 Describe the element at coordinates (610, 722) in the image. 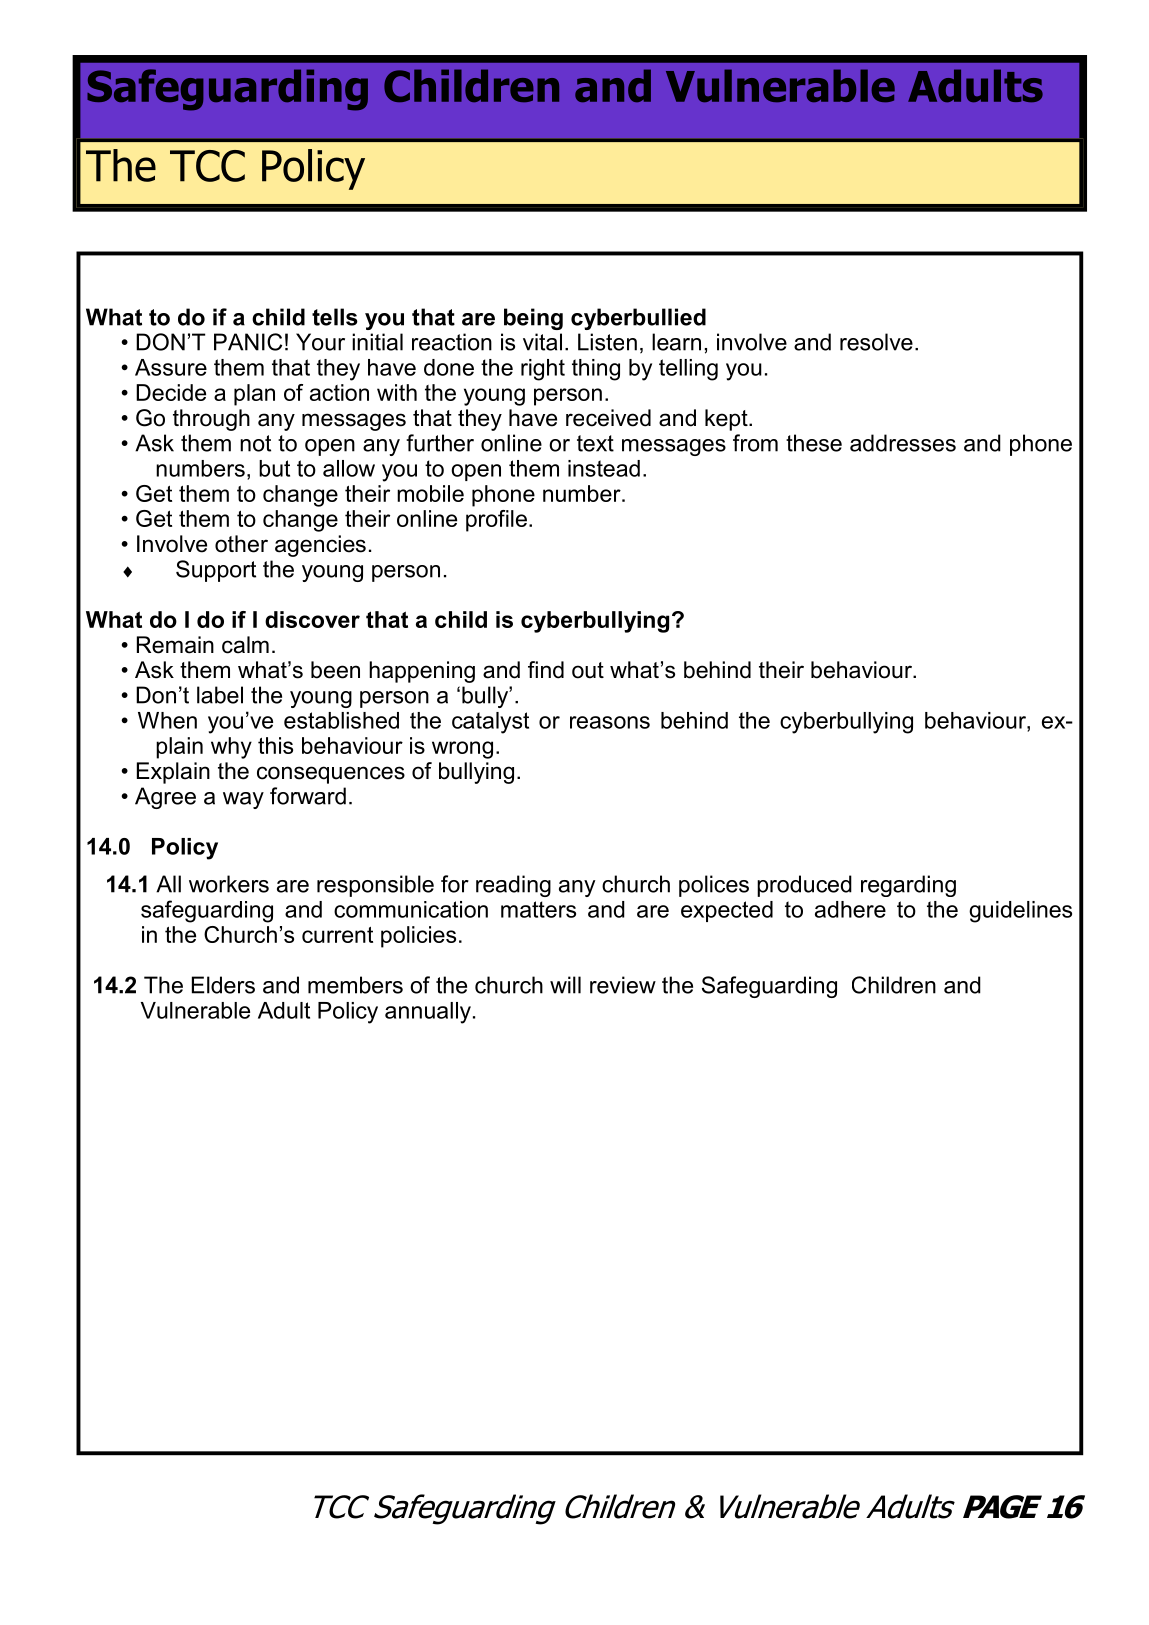

I see `reasons` at that location.
